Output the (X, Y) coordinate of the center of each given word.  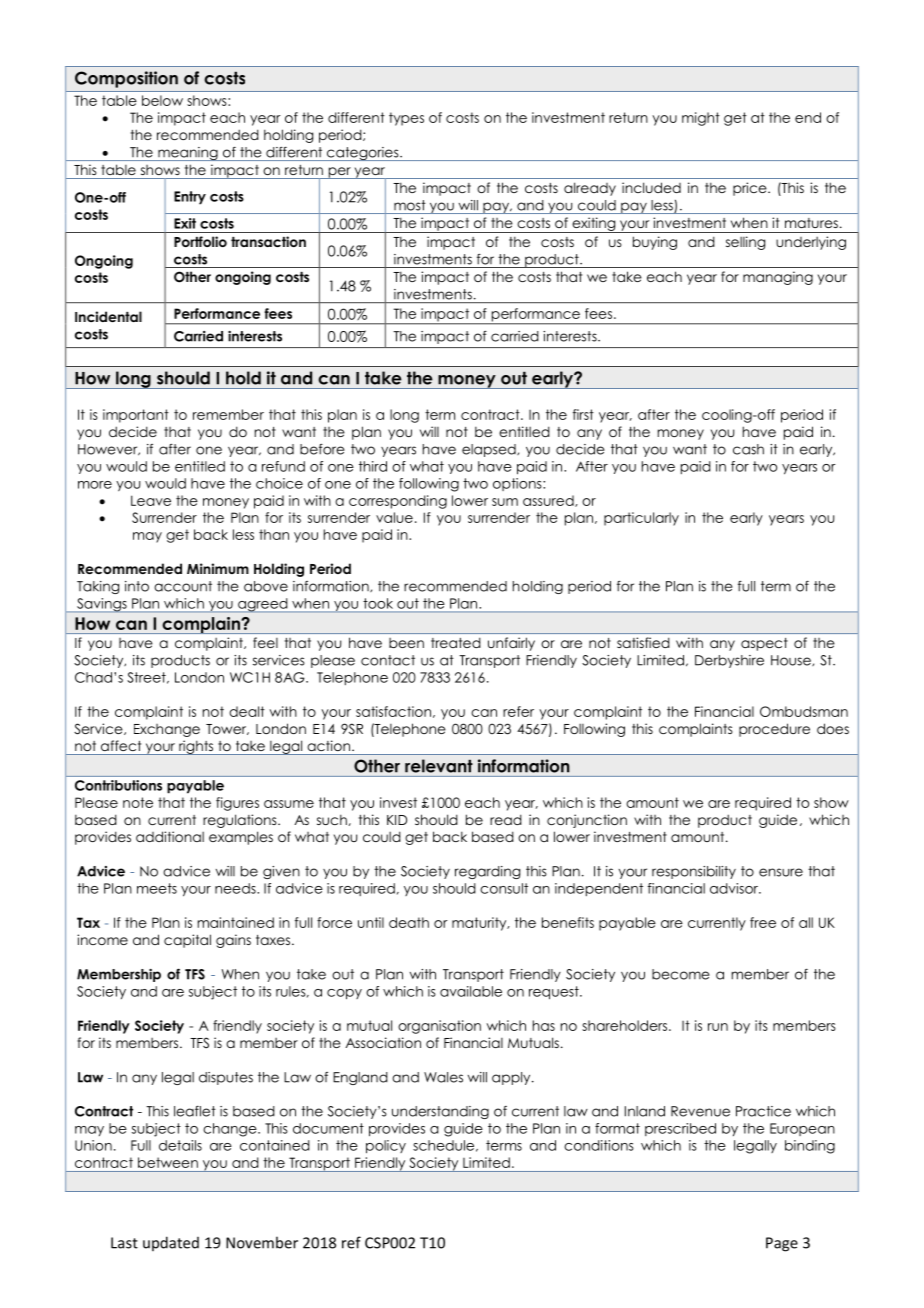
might (701, 119)
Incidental (108, 316)
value (394, 517)
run (718, 1027)
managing (778, 278)
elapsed (490, 450)
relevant (439, 766)
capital (187, 941)
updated (171, 1243)
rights (196, 747)
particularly (641, 519)
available (471, 991)
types (406, 119)
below (162, 100)
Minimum (218, 568)
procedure (774, 730)
